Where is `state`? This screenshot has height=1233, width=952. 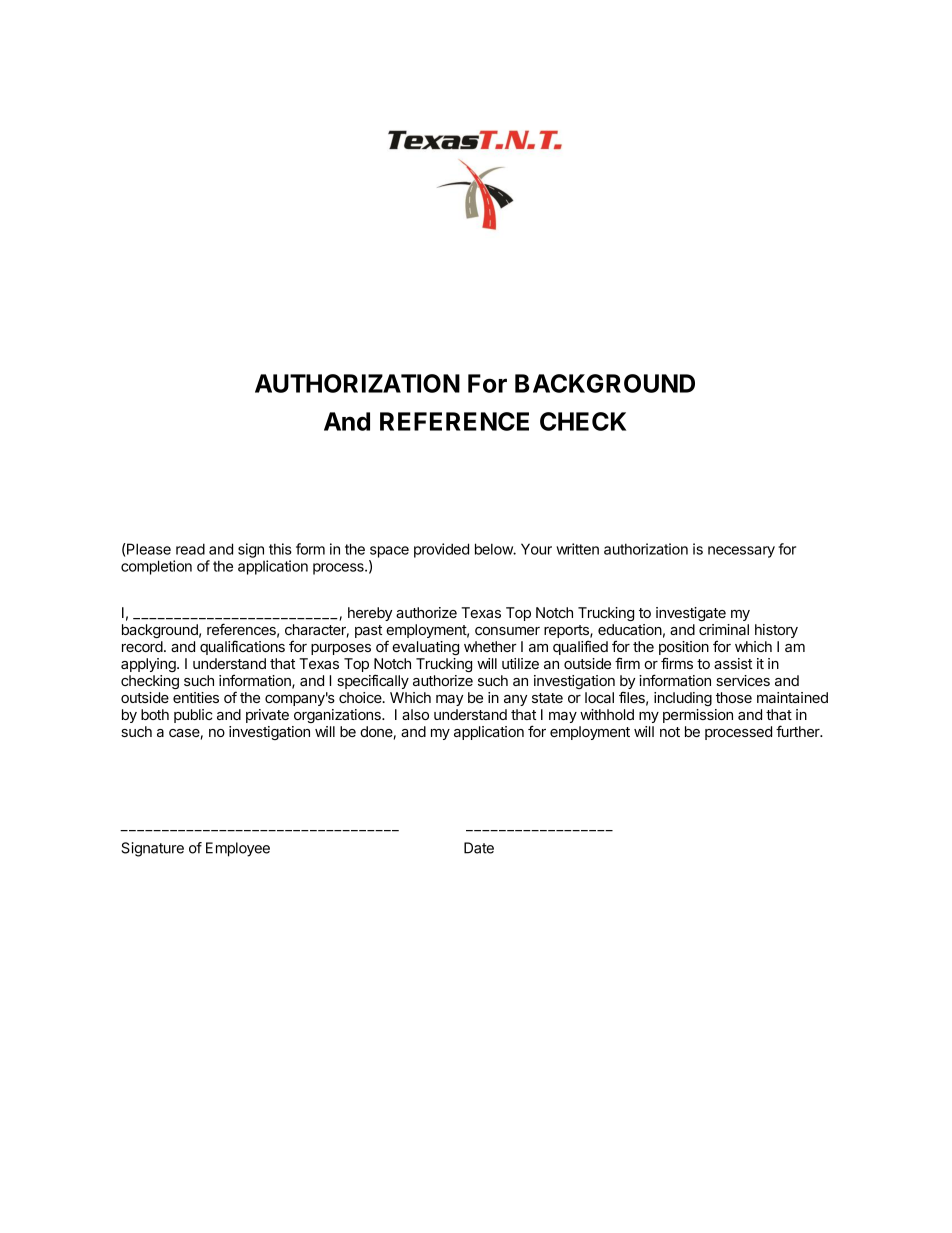 state is located at coordinates (547, 698).
